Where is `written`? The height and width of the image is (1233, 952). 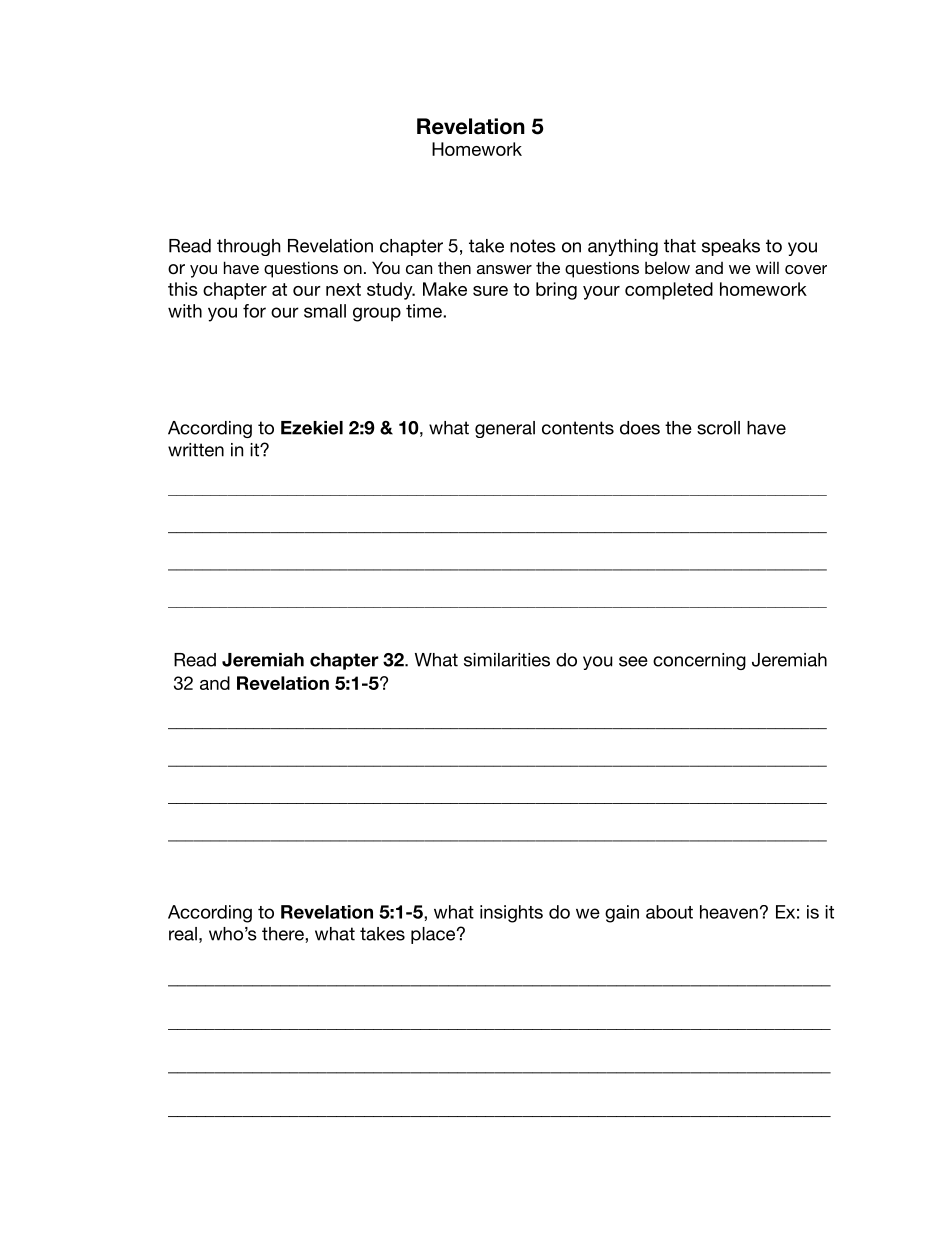 written is located at coordinates (196, 450).
